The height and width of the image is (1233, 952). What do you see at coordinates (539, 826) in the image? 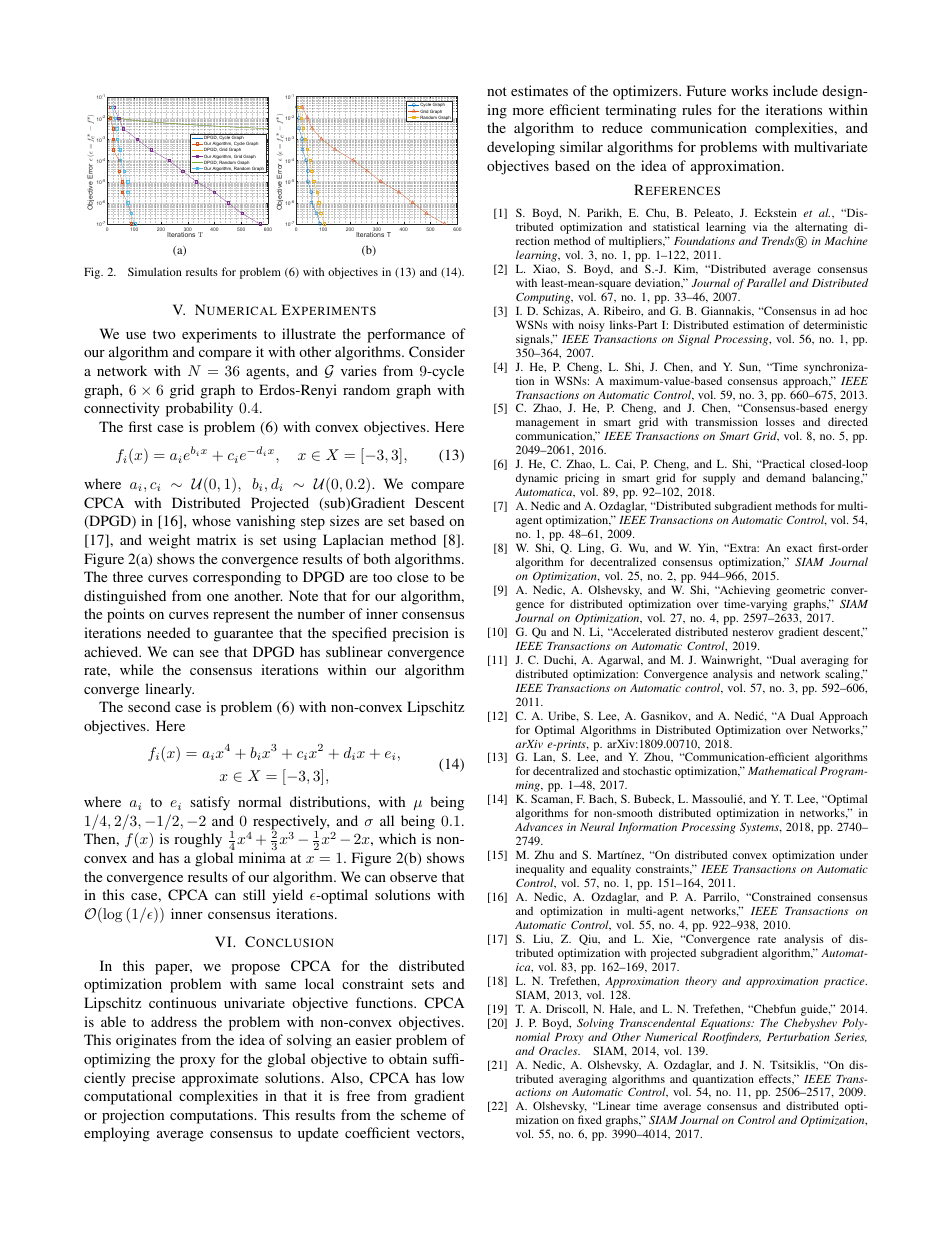
I see `Advances` at bounding box center [539, 826].
